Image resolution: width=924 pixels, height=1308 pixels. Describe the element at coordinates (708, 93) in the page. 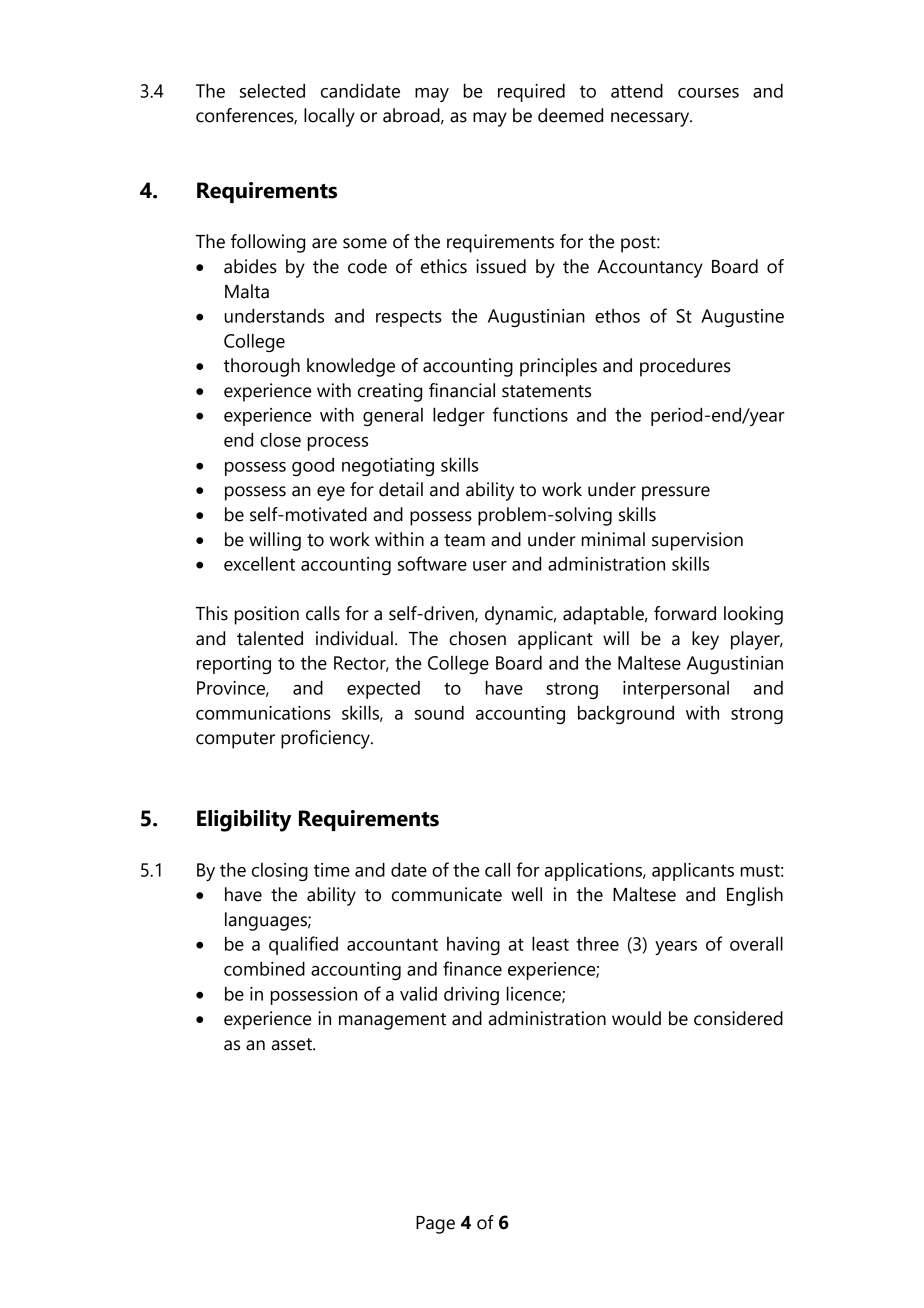

I see `courses` at that location.
